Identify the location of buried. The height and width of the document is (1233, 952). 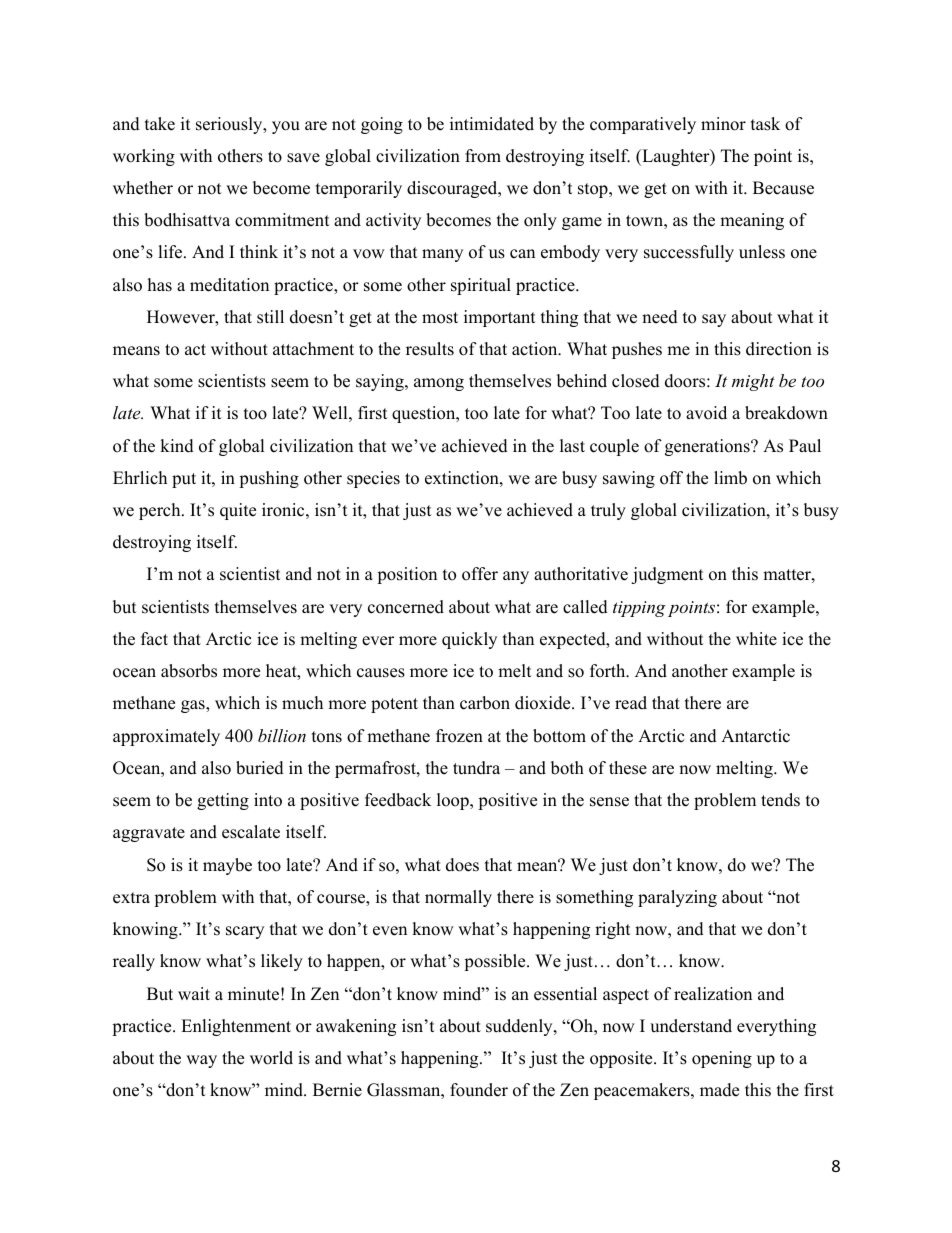
(260, 768).
